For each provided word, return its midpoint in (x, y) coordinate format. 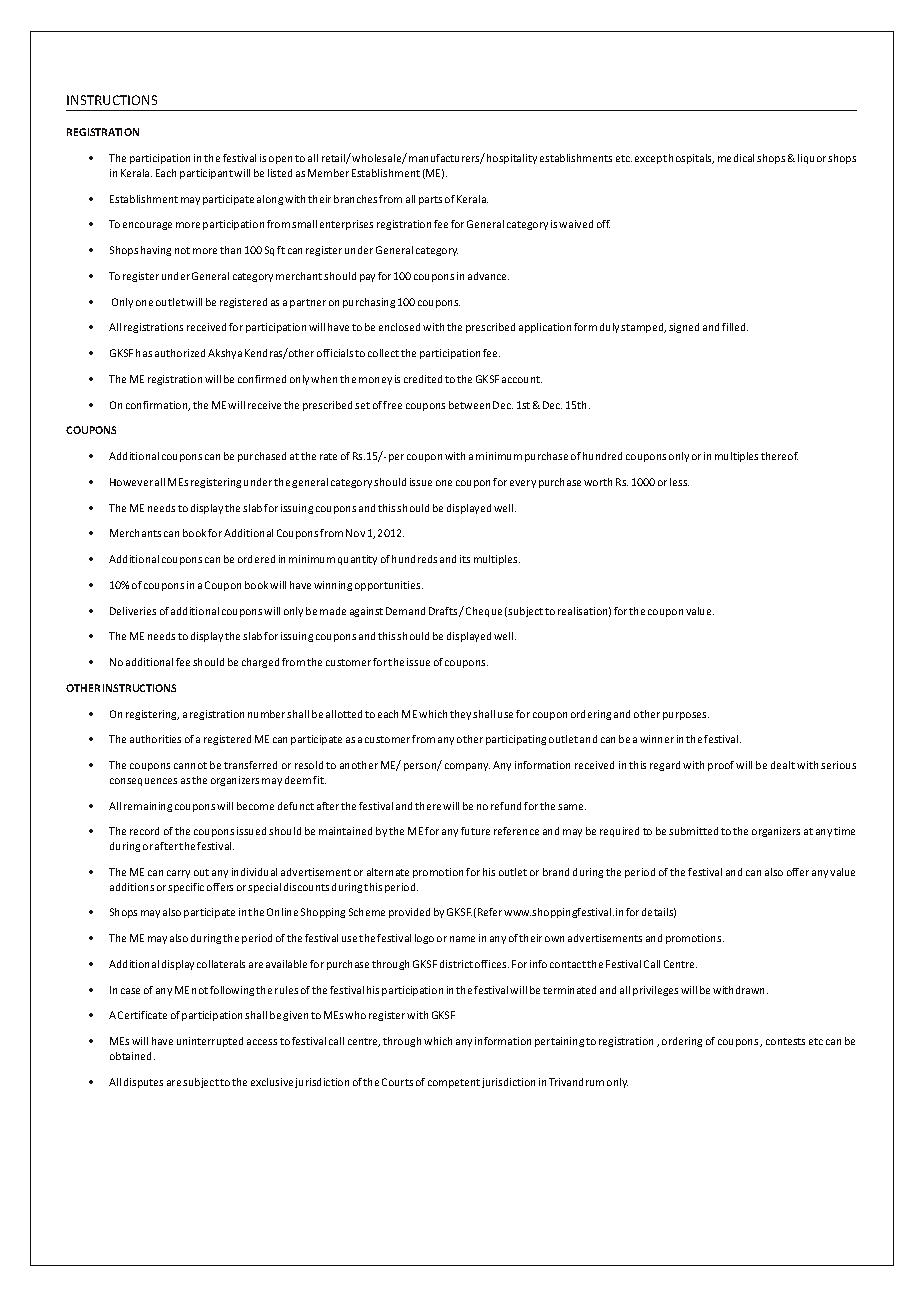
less (679, 482)
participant (206, 174)
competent (454, 1083)
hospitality (512, 159)
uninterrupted (210, 1042)
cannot (190, 765)
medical (736, 158)
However (131, 482)
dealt (783, 765)
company (467, 767)
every (523, 484)
